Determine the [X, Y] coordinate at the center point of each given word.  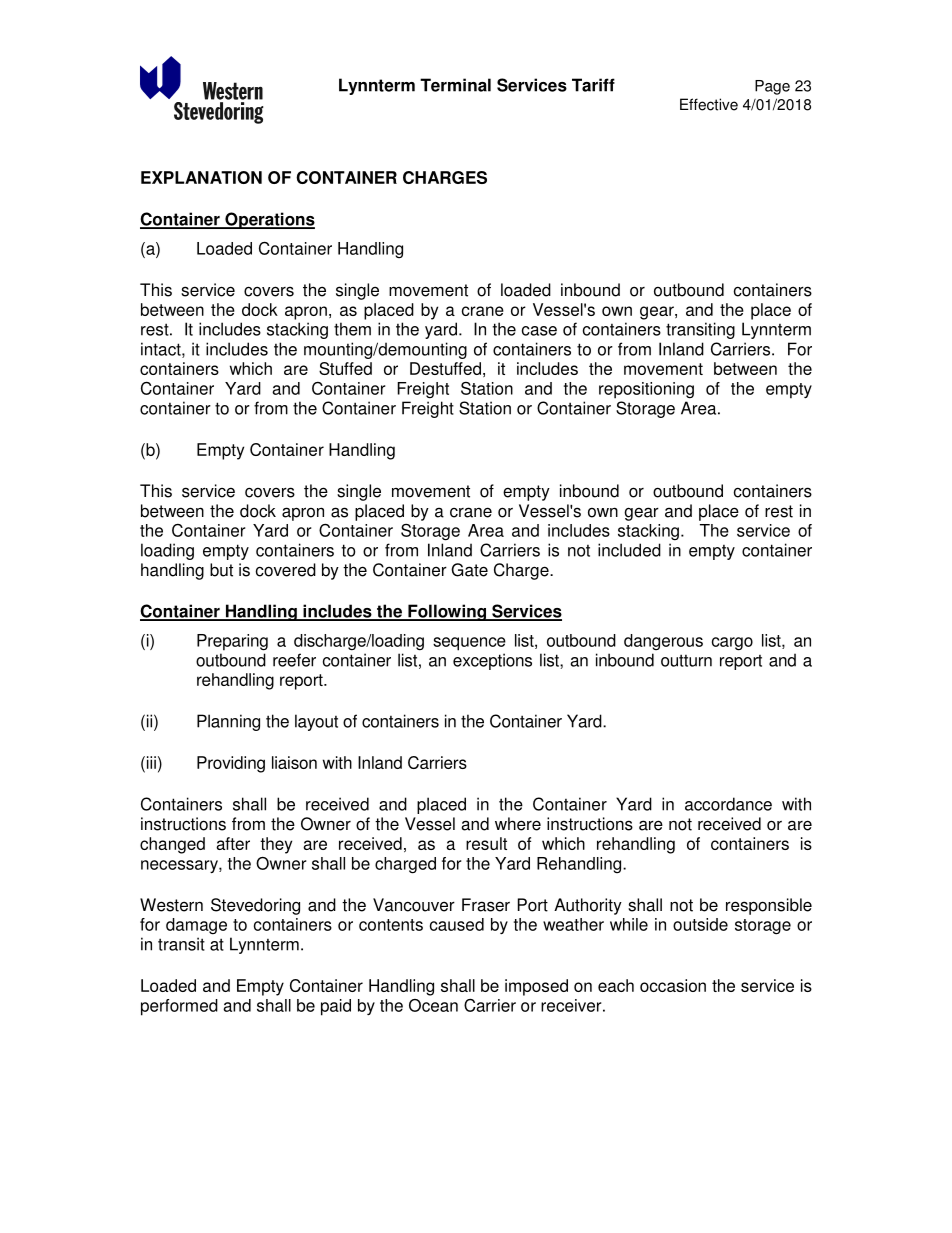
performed [179, 1007]
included [629, 550]
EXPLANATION [201, 177]
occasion [673, 985]
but [221, 570]
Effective [709, 104]
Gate [469, 570]
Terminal [455, 85]
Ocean [433, 1005]
